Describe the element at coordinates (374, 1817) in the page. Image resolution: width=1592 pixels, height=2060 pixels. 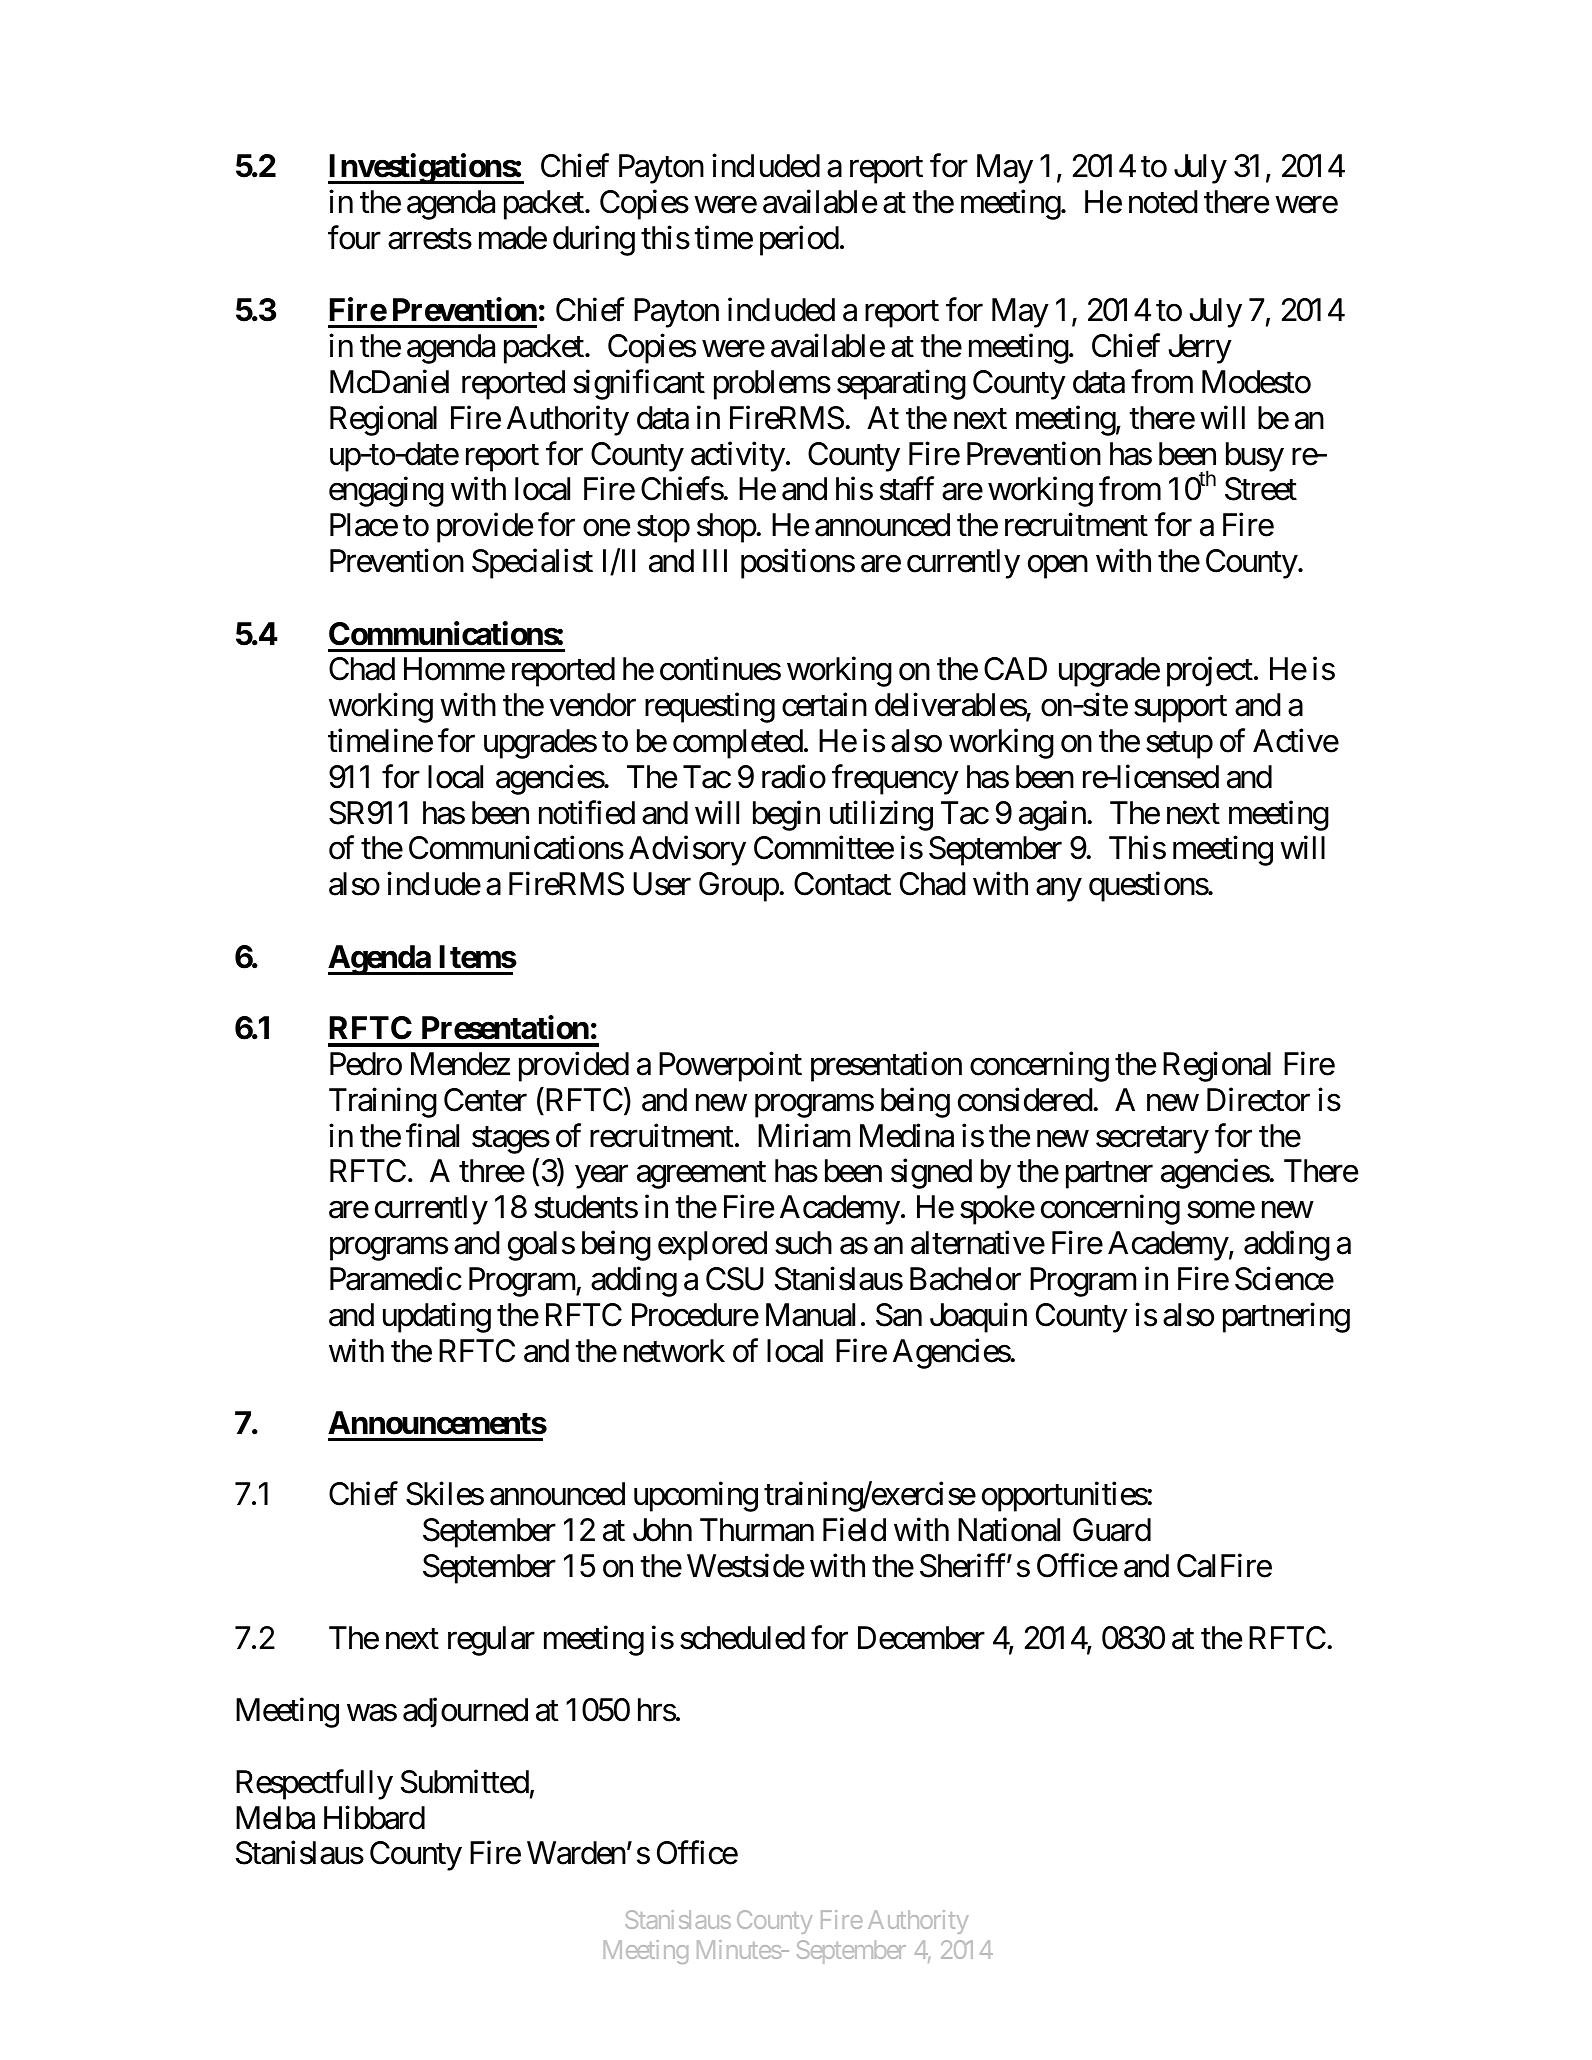
I see `Hibbard` at that location.
